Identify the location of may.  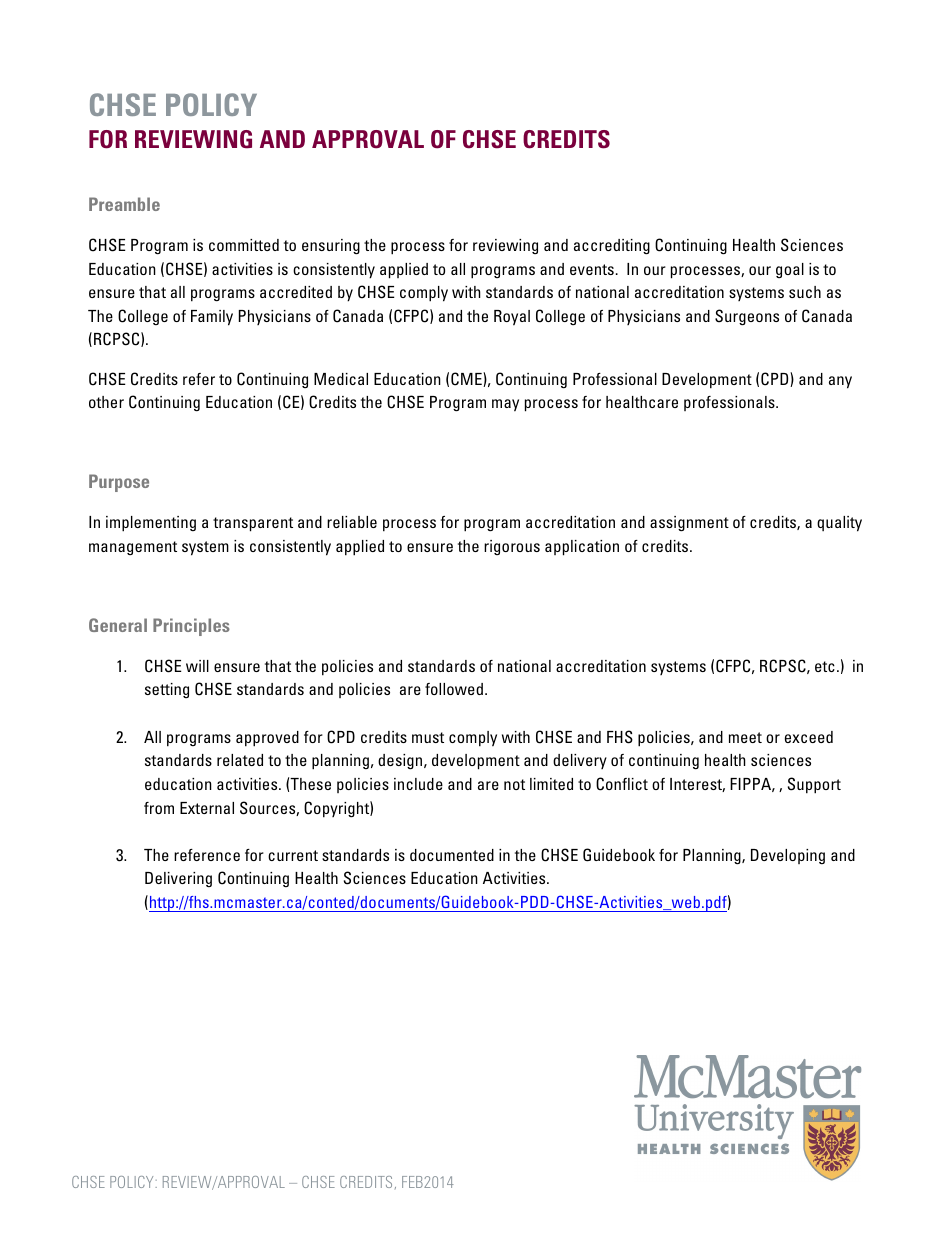
(505, 405).
